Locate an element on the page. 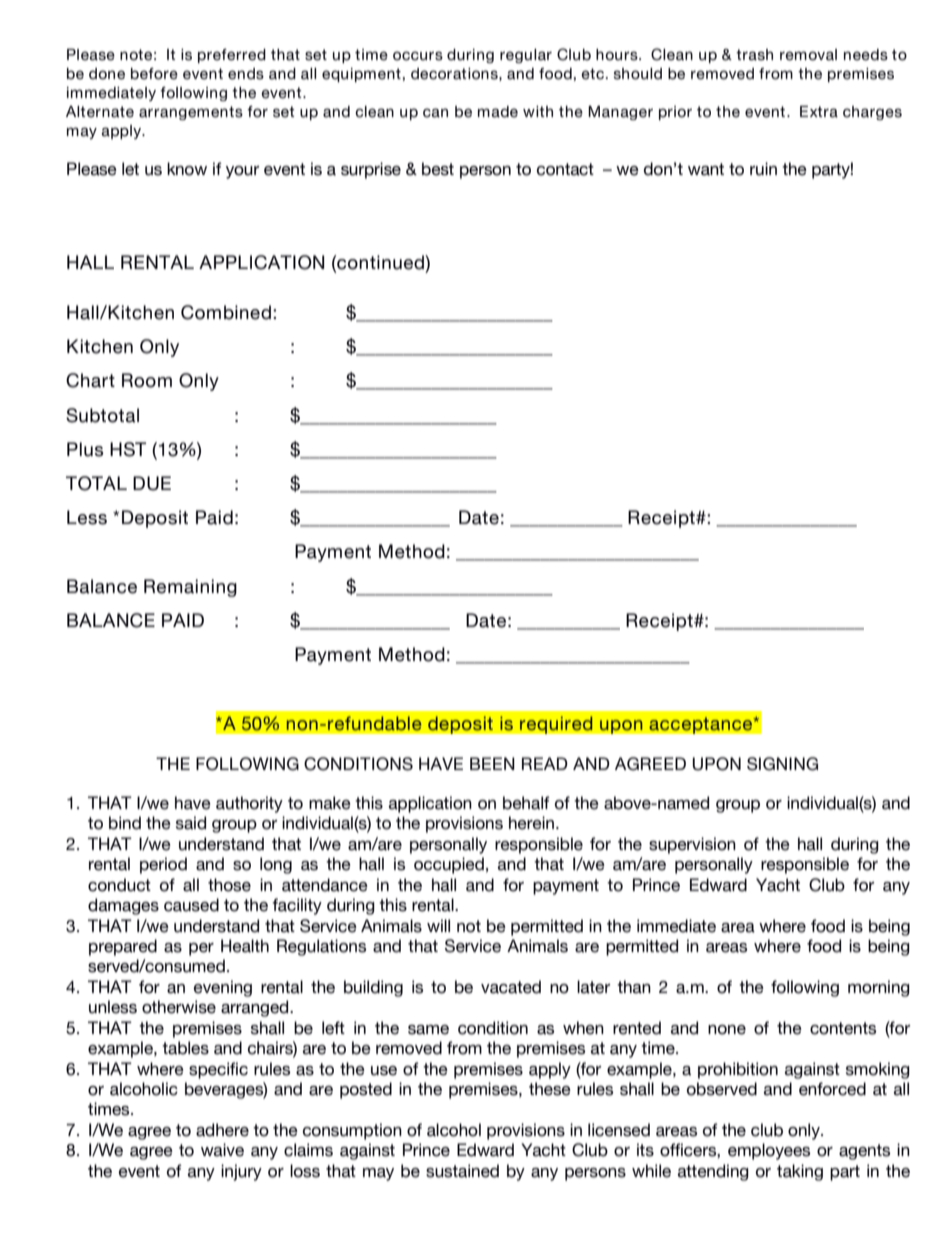 The image size is (952, 1233). adhere is located at coordinates (222, 1130).
